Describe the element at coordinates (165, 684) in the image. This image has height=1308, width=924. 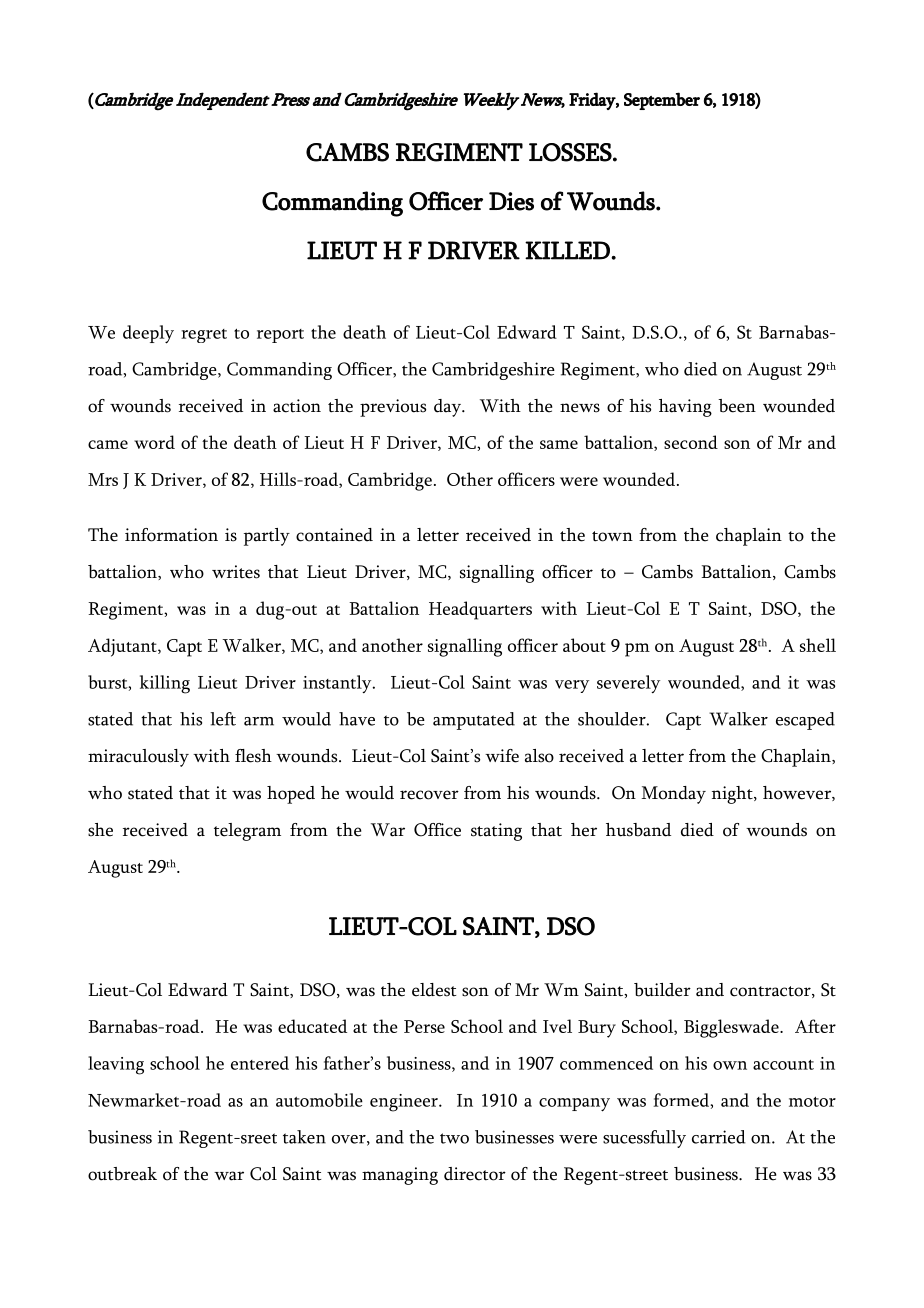
I see `killing` at that location.
